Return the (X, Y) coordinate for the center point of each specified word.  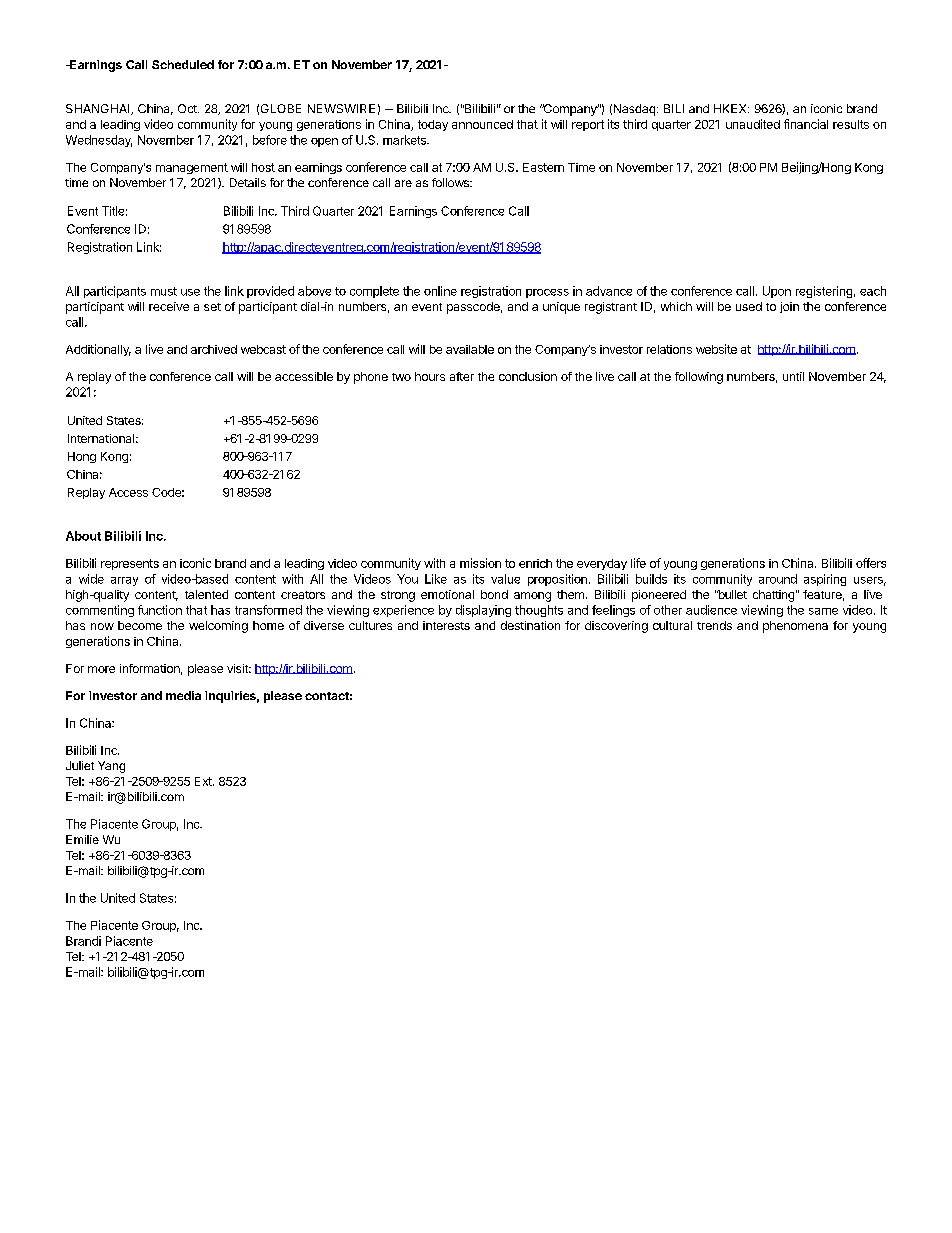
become (140, 625)
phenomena (795, 627)
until (793, 376)
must (164, 291)
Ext (204, 781)
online (440, 291)
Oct (188, 108)
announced (482, 124)
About (83, 536)
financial (806, 124)
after (462, 376)
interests (446, 625)
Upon (777, 292)
